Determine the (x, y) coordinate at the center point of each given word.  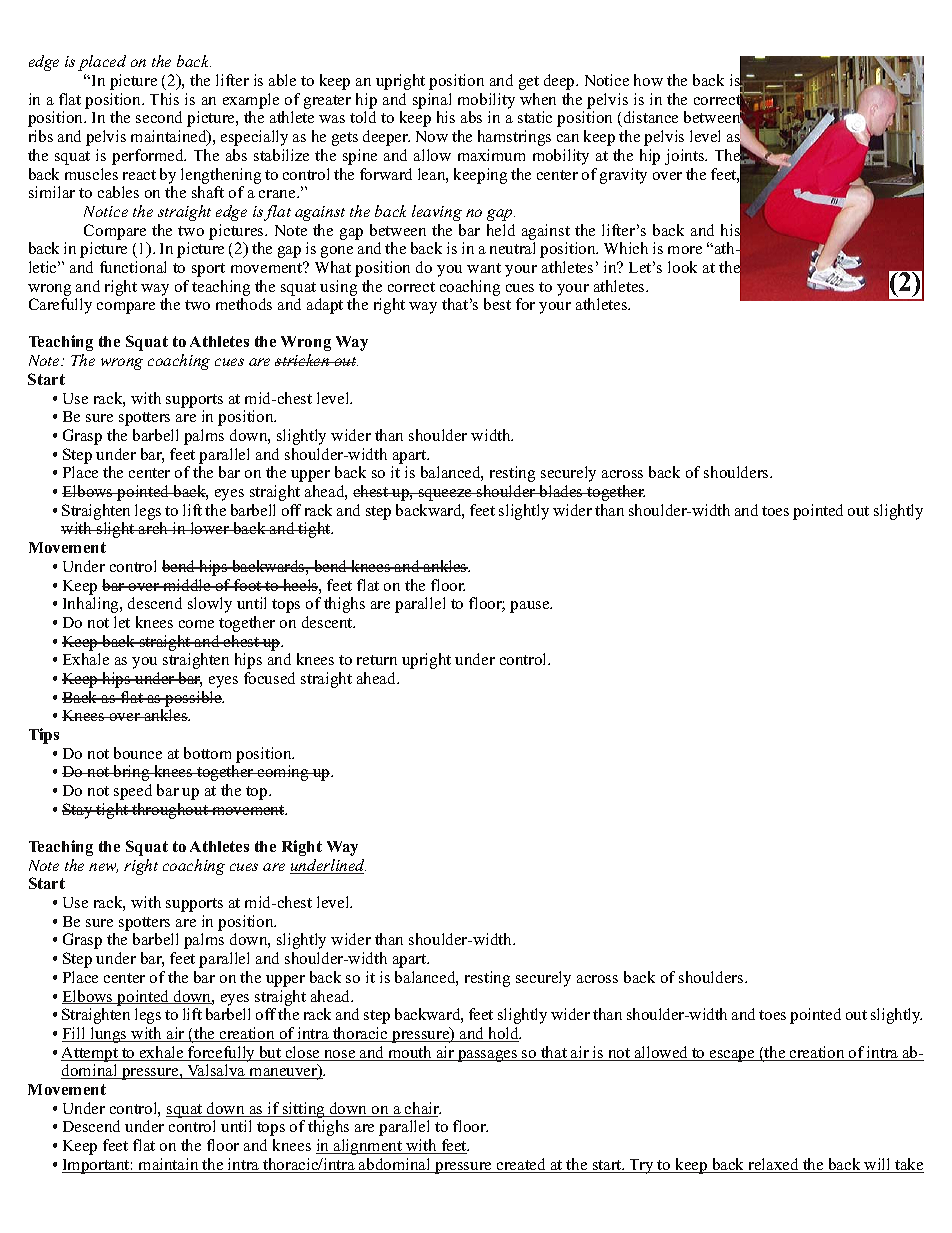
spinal (432, 101)
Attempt (91, 1054)
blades (561, 491)
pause (531, 607)
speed (133, 792)
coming (283, 773)
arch (154, 528)
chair (422, 1109)
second (159, 117)
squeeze (445, 495)
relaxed (773, 1165)
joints (686, 157)
